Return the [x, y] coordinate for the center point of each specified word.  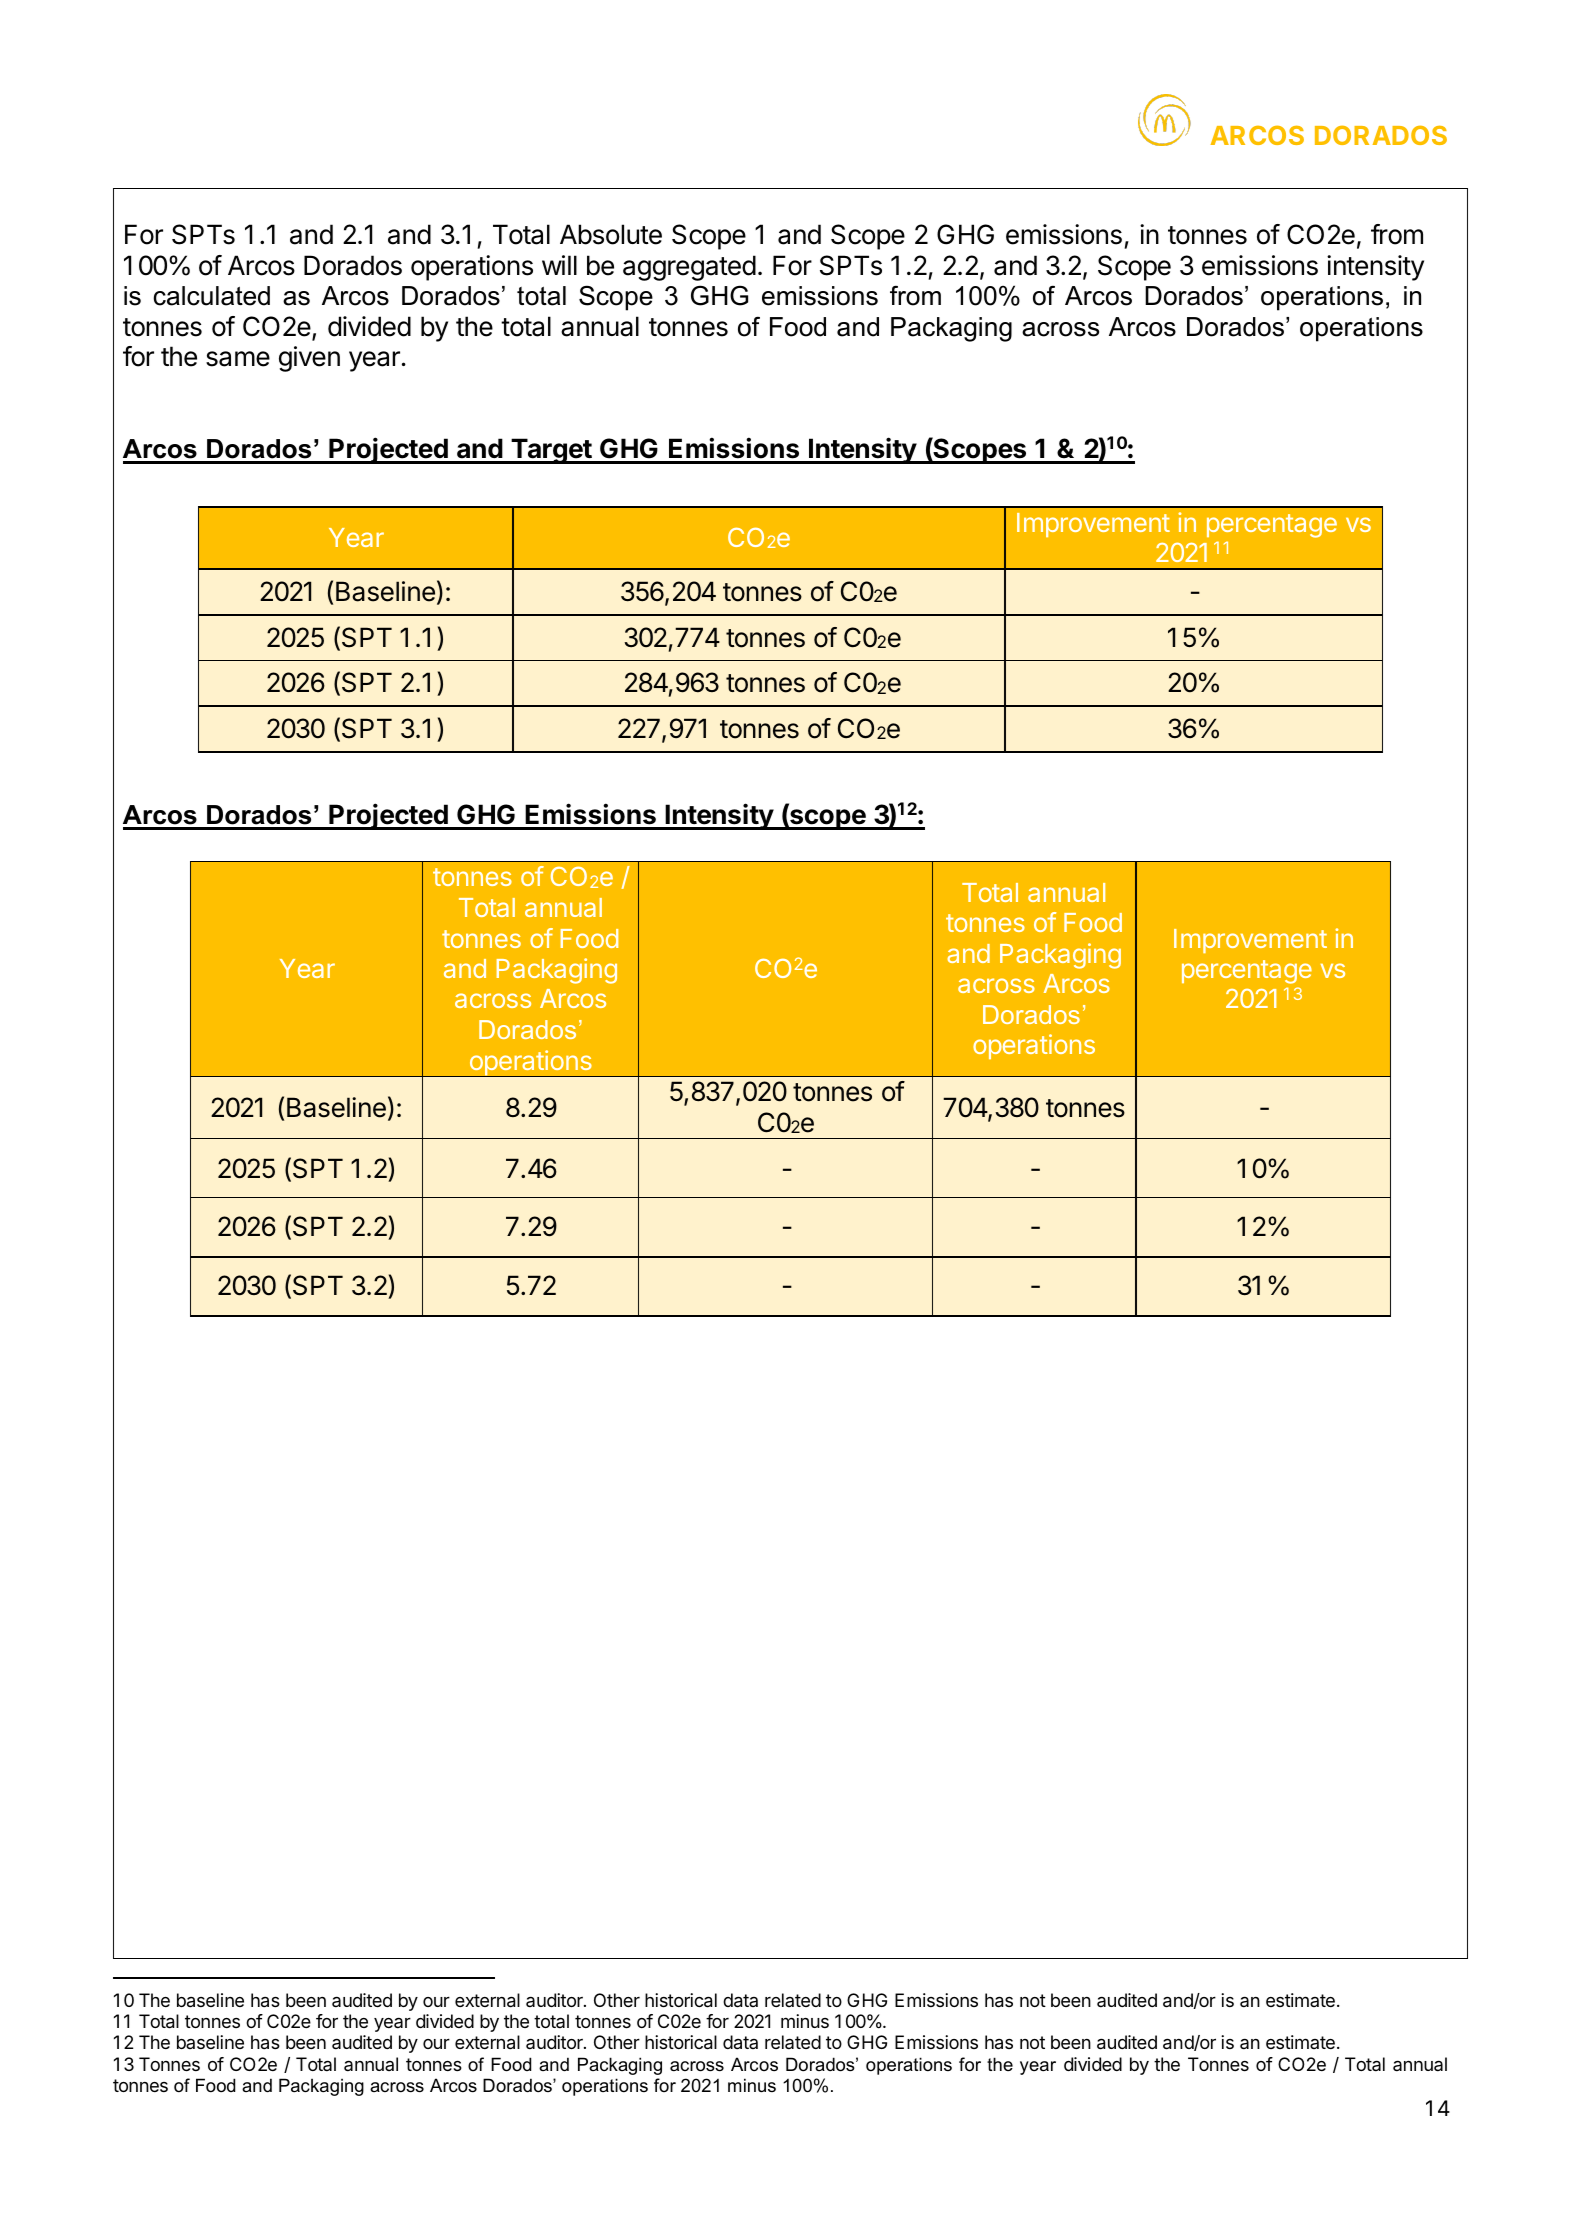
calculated [211, 296]
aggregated [689, 268]
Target [551, 451]
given [309, 359]
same [238, 359]
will [559, 265]
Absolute [611, 234]
